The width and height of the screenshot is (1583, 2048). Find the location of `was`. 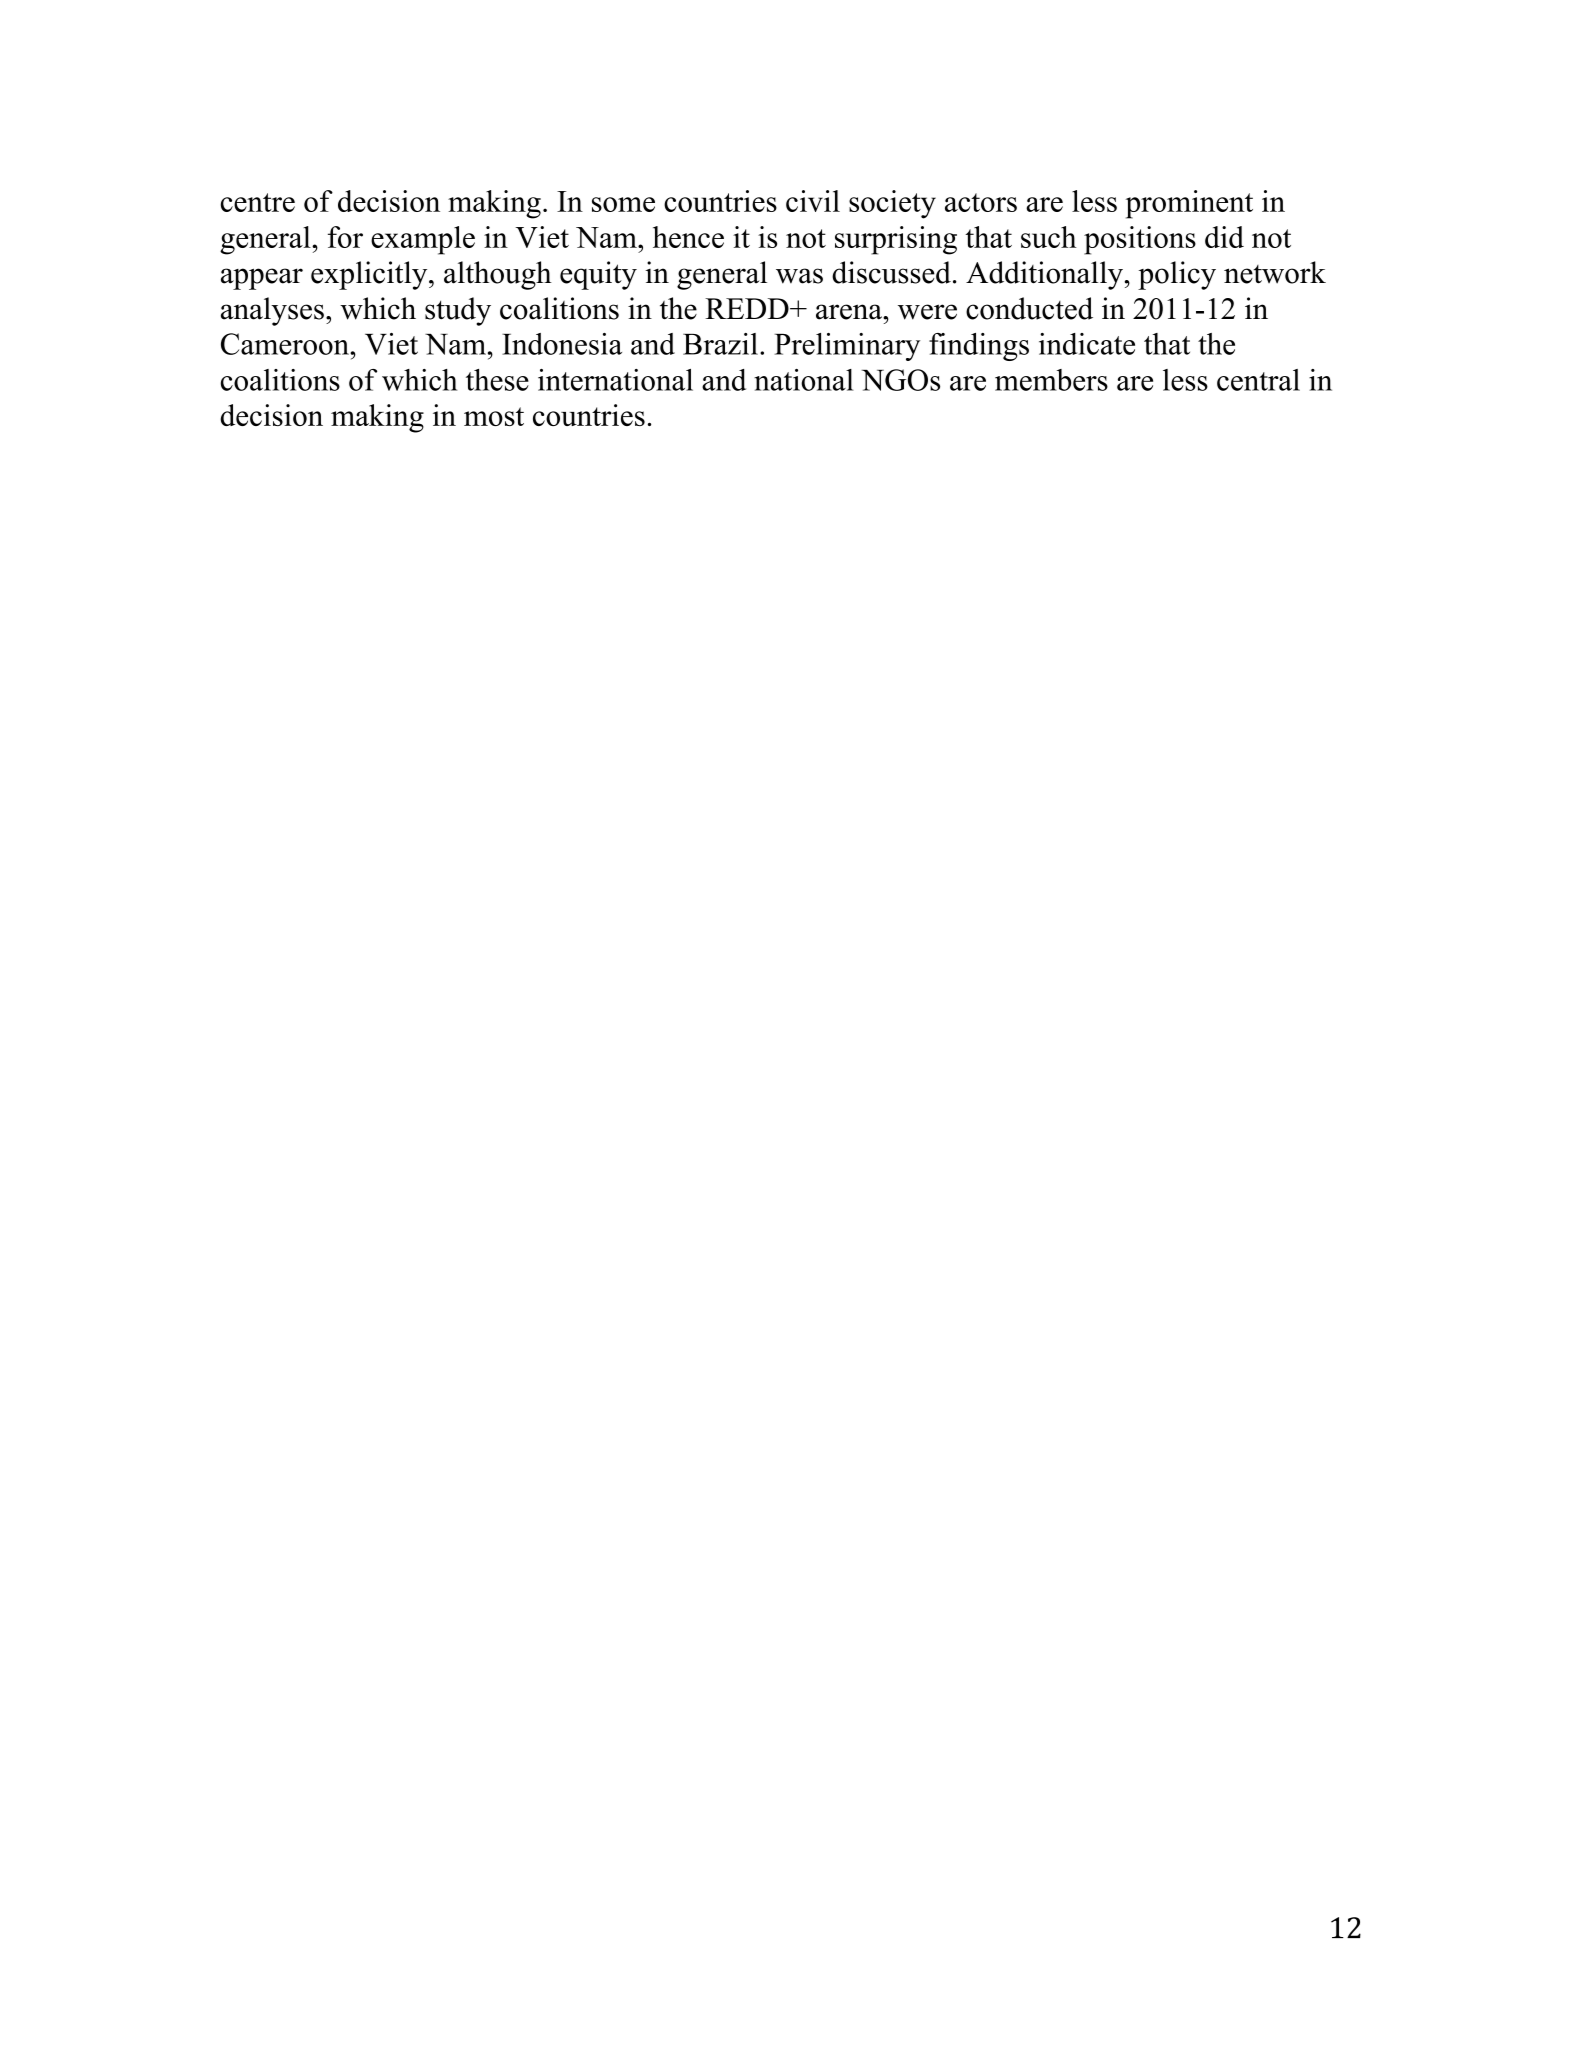

was is located at coordinates (799, 276).
